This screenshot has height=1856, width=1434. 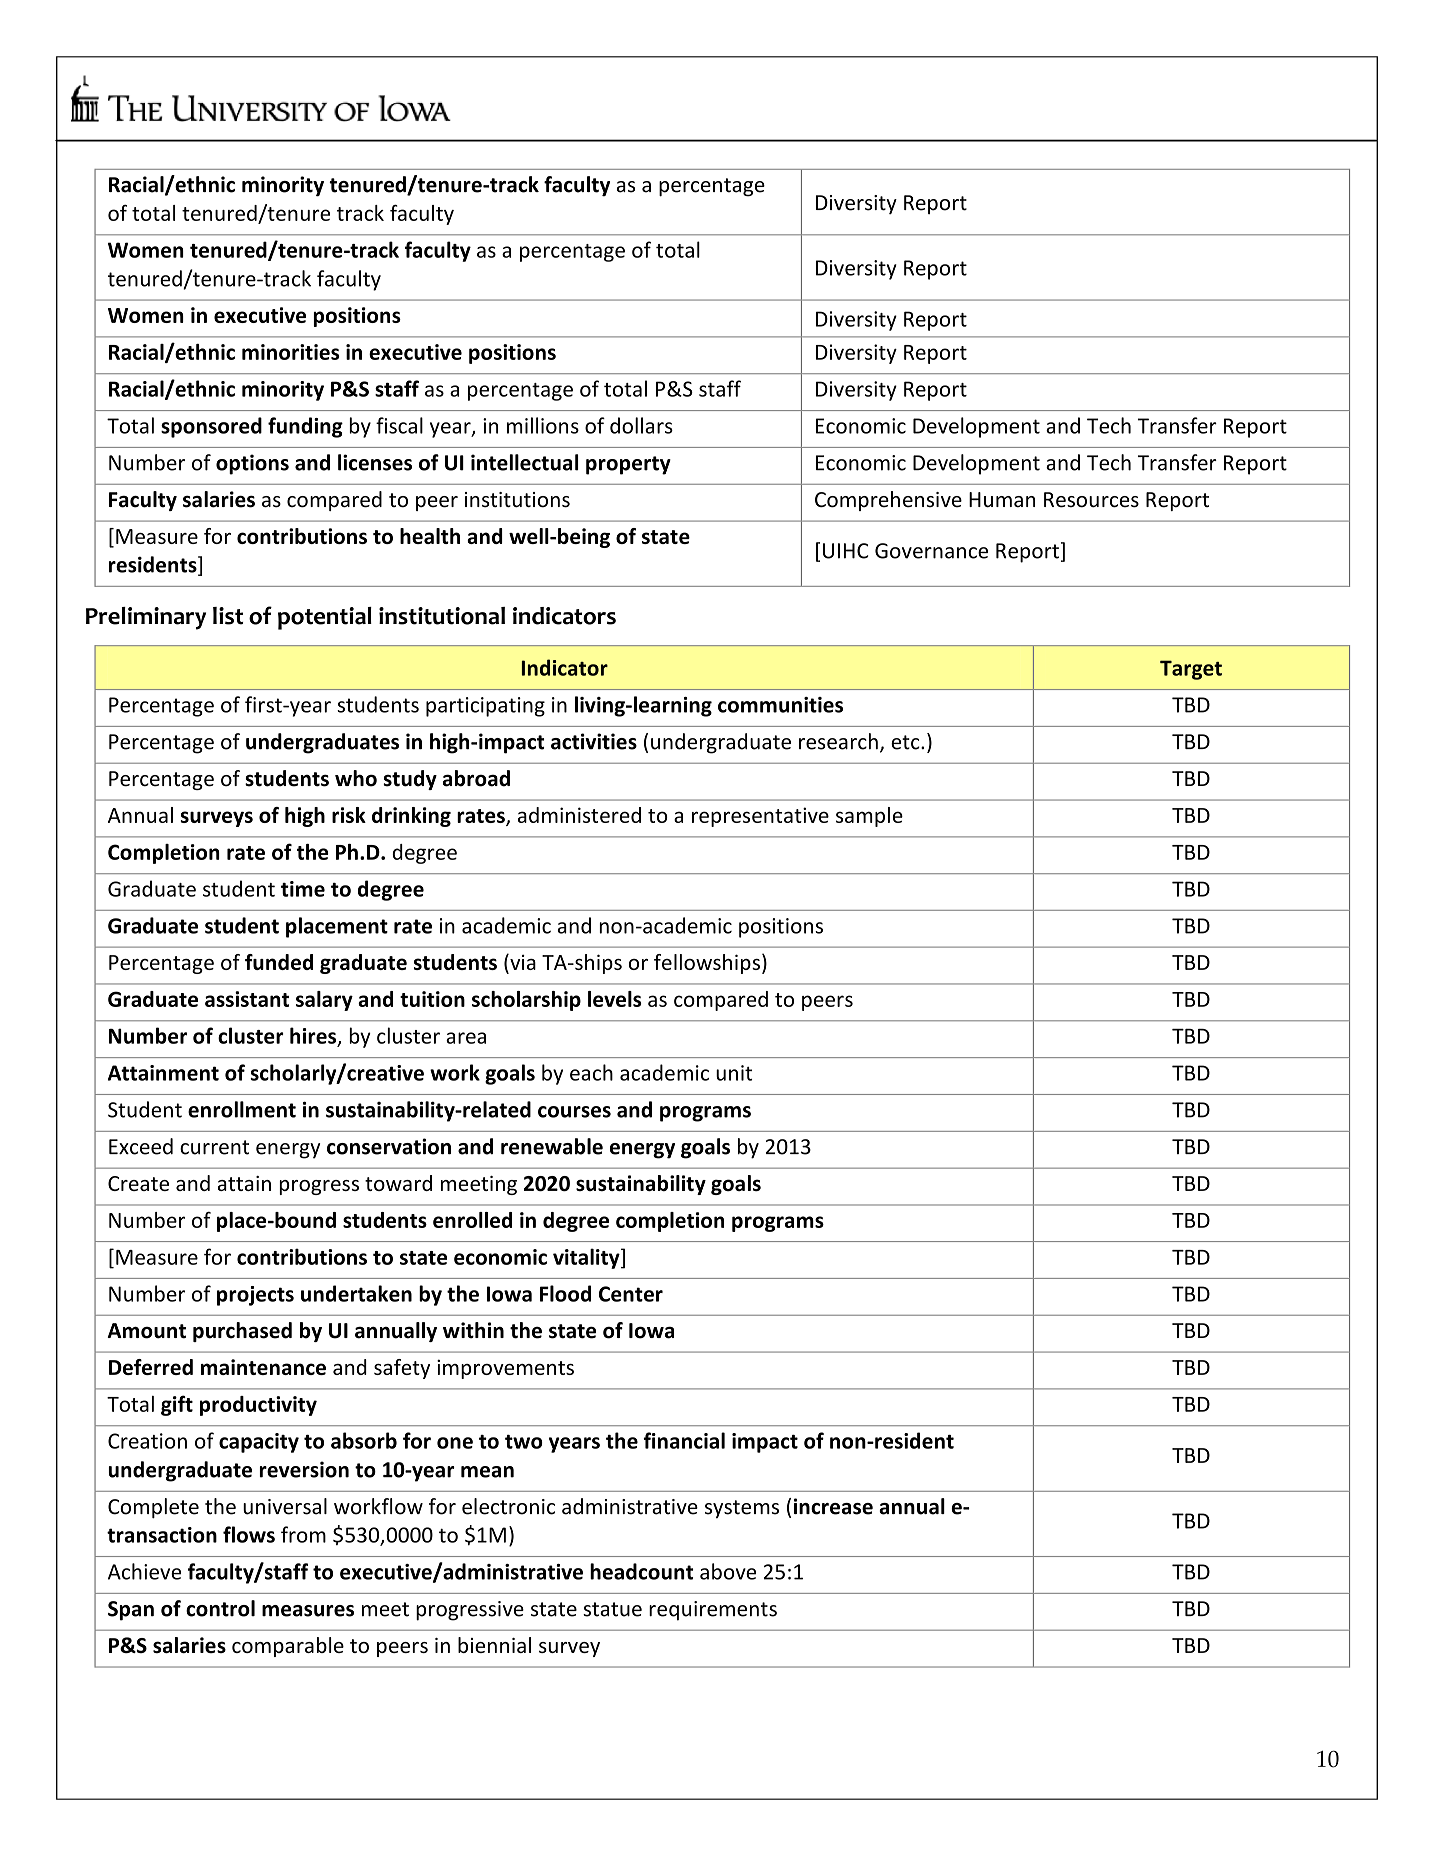 I want to click on sample, so click(x=869, y=817).
